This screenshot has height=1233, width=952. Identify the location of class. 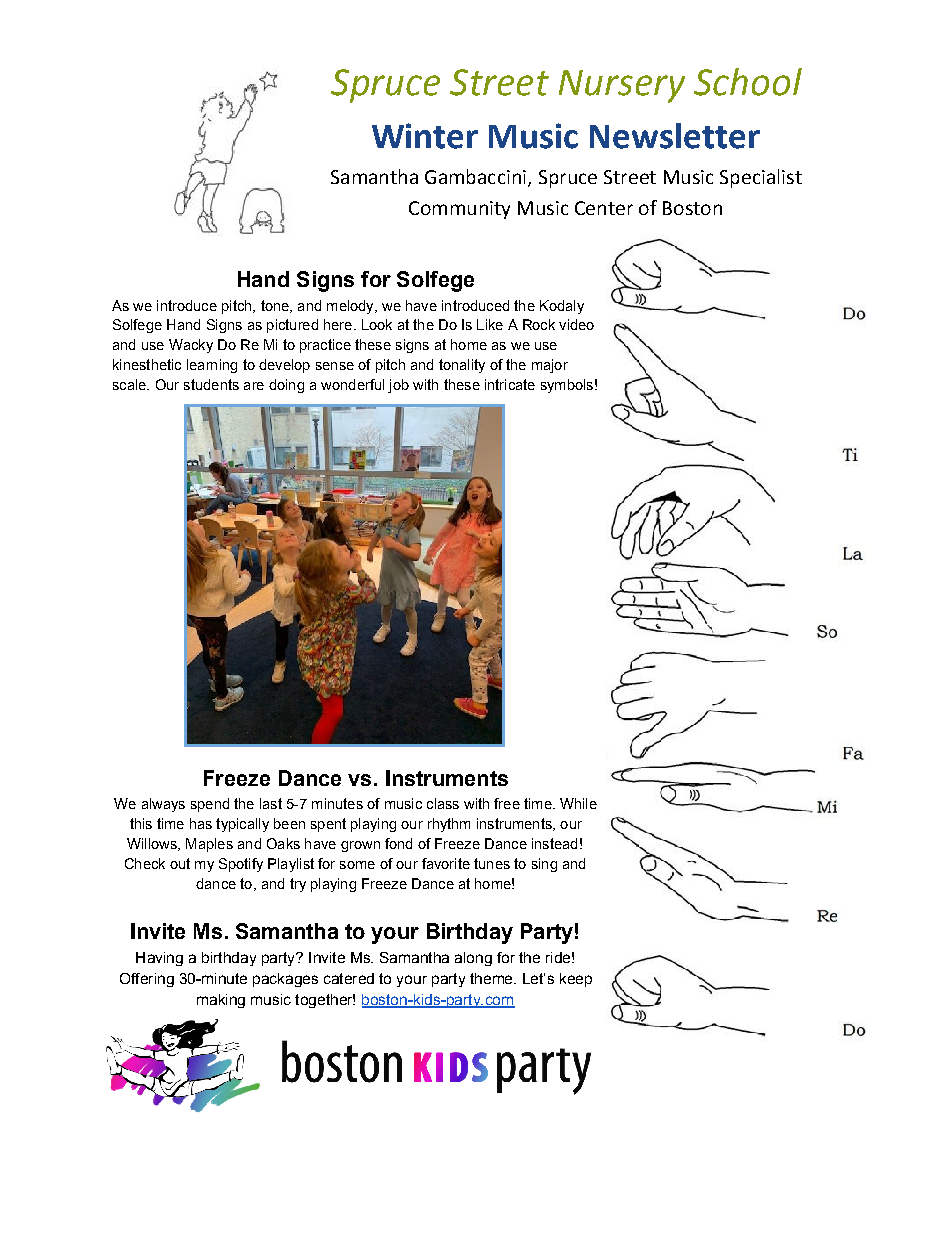
(443, 803).
